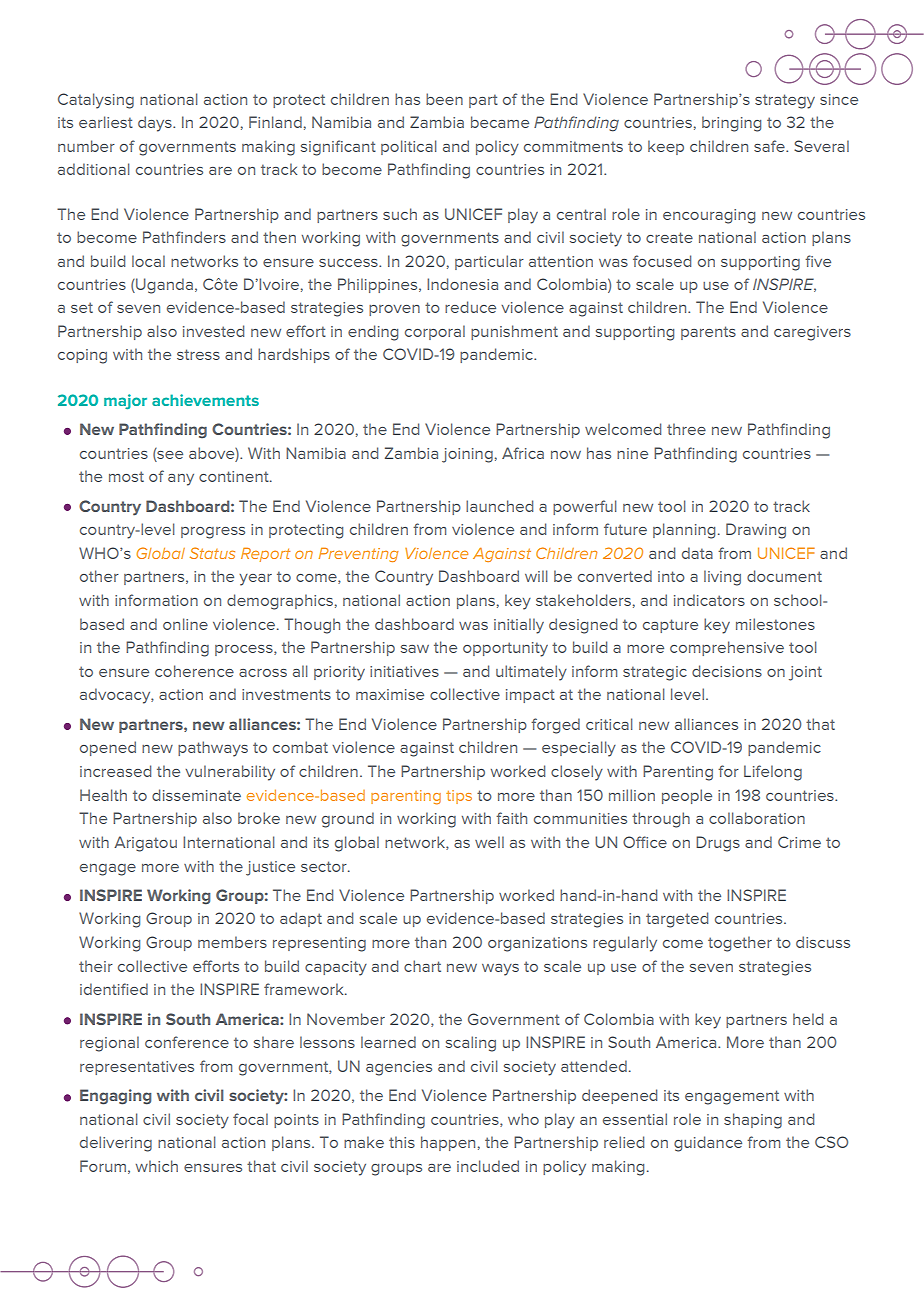 This screenshot has height=1308, width=924. Describe the element at coordinates (185, 624) in the screenshot. I see `online` at that location.
